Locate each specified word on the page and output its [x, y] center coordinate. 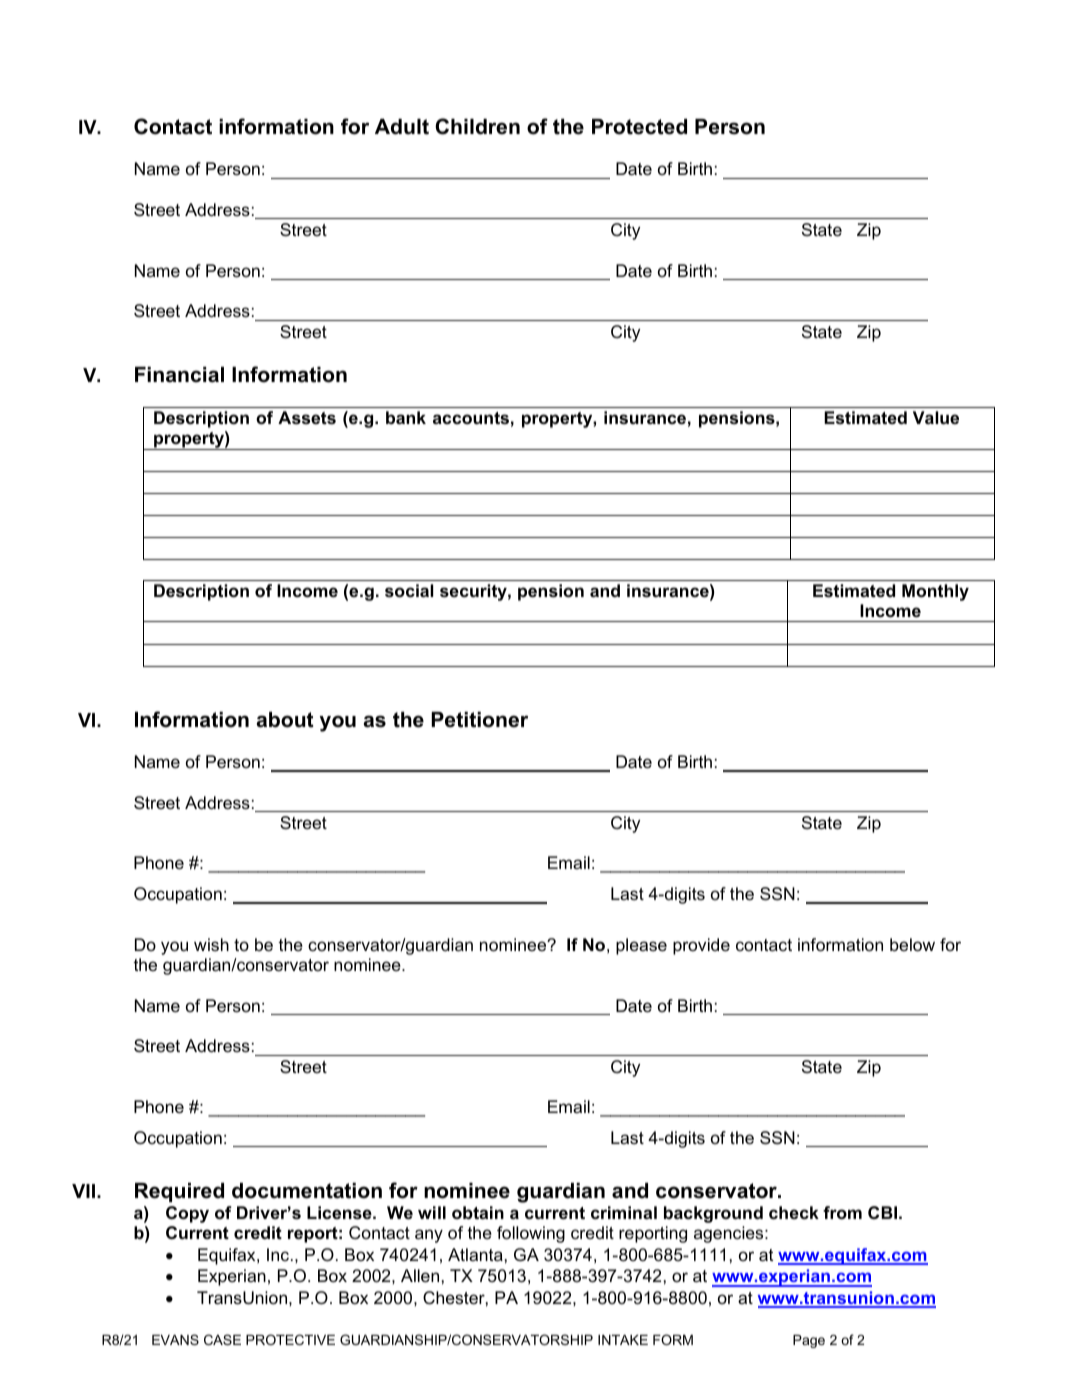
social [409, 591]
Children [477, 126]
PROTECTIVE [290, 1339]
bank [406, 417]
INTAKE [623, 1340]
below [912, 945]
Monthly [935, 592]
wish [211, 944]
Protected [639, 127]
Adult [402, 127]
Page [809, 1341]
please [641, 946]
